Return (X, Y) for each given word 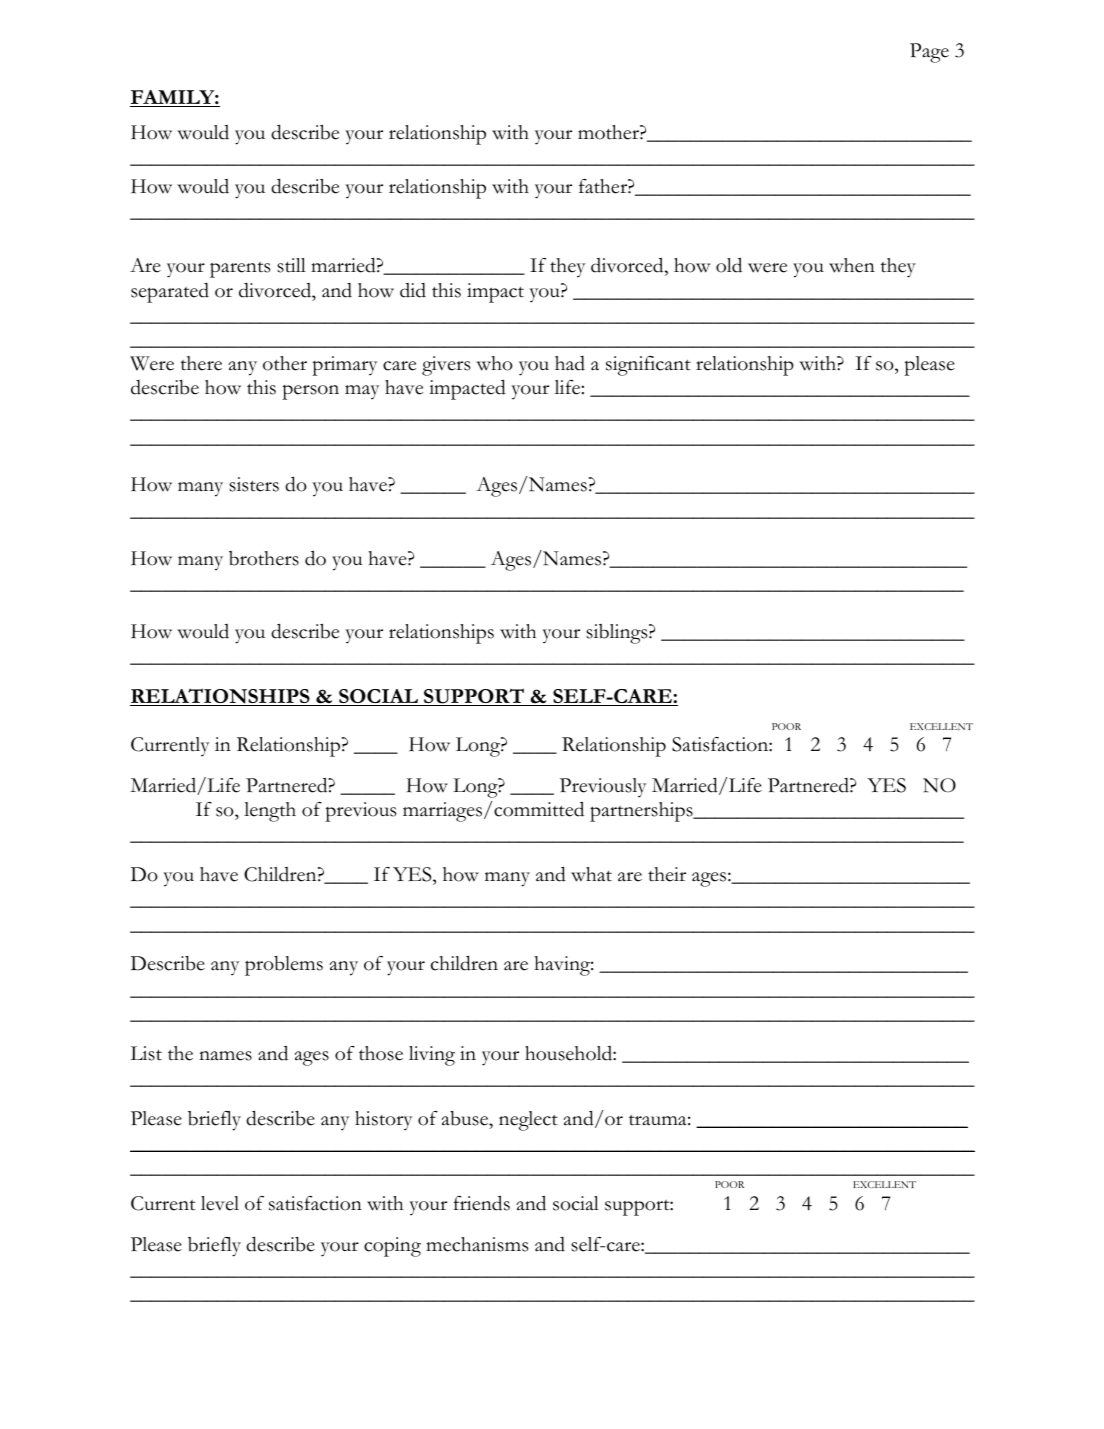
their (667, 874)
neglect (528, 1121)
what (591, 874)
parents (240, 270)
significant (648, 366)
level (220, 1203)
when (852, 265)
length (270, 812)
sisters (254, 484)
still (291, 265)
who (494, 363)
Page (929, 53)
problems (284, 966)
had (570, 363)
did (413, 290)
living (432, 1056)
